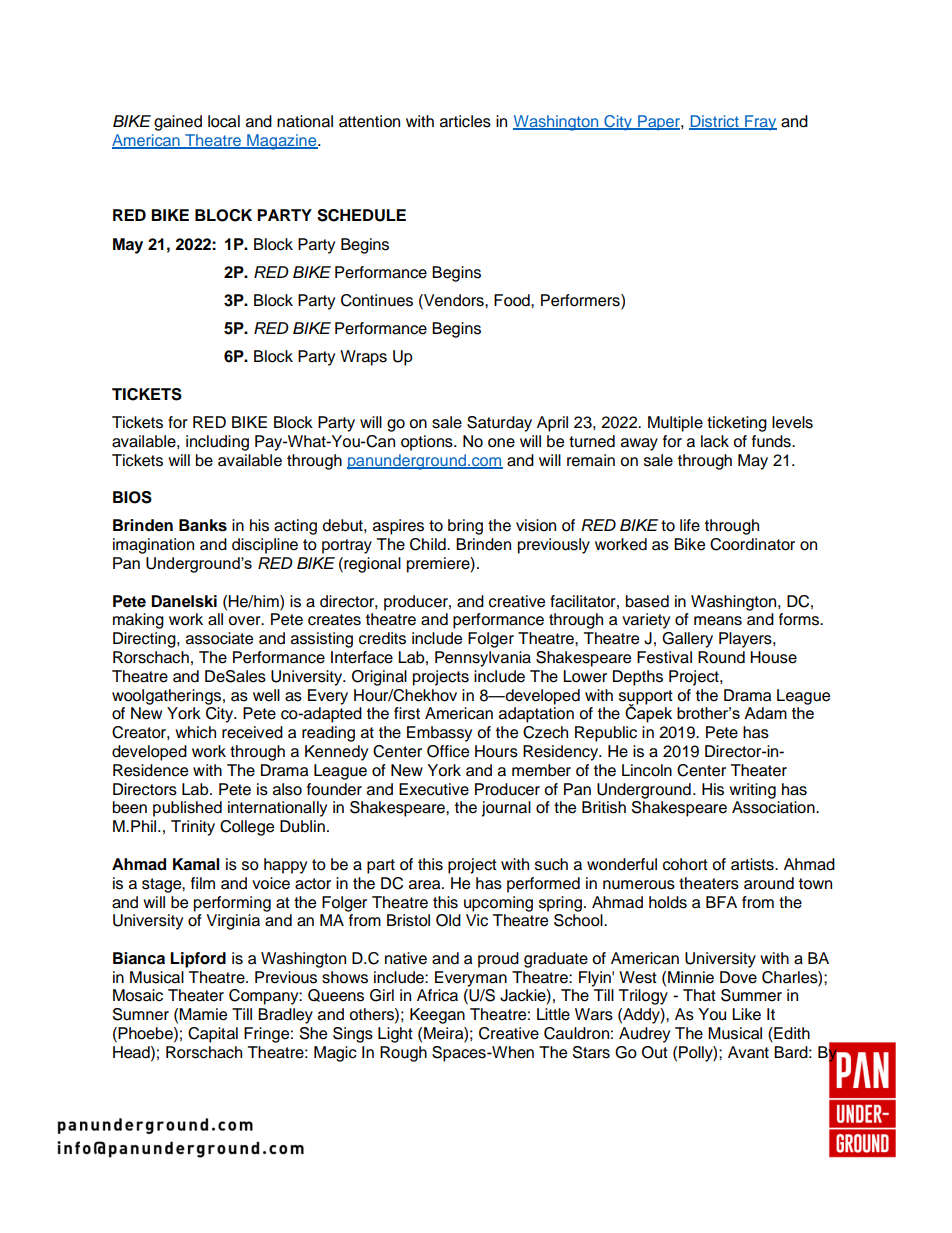 The width and height of the screenshot is (952, 1233). I want to click on including, so click(217, 443).
